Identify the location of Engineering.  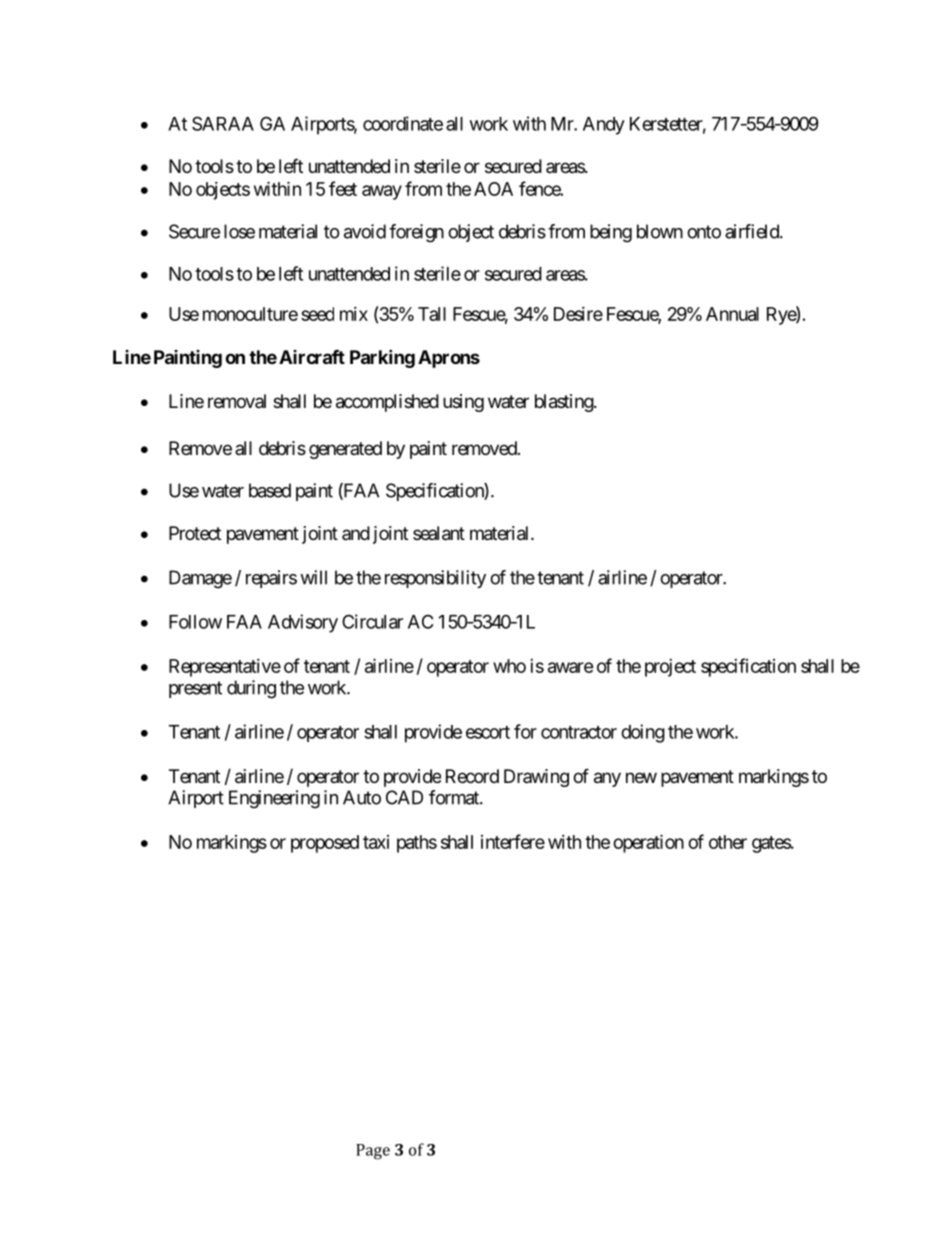
(274, 799).
